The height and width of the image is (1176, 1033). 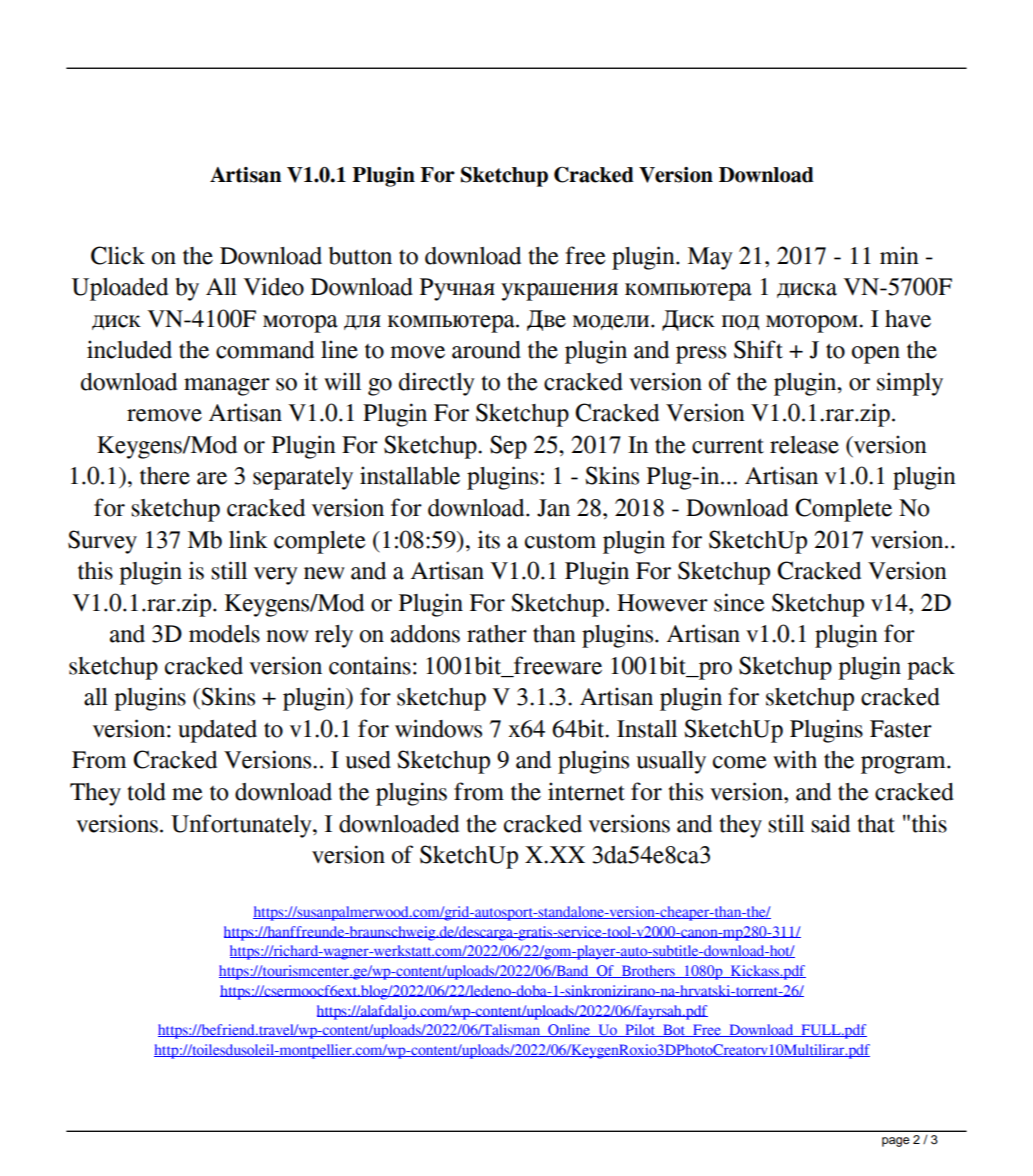 I want to click on Unfortunately, so click(x=242, y=826).
